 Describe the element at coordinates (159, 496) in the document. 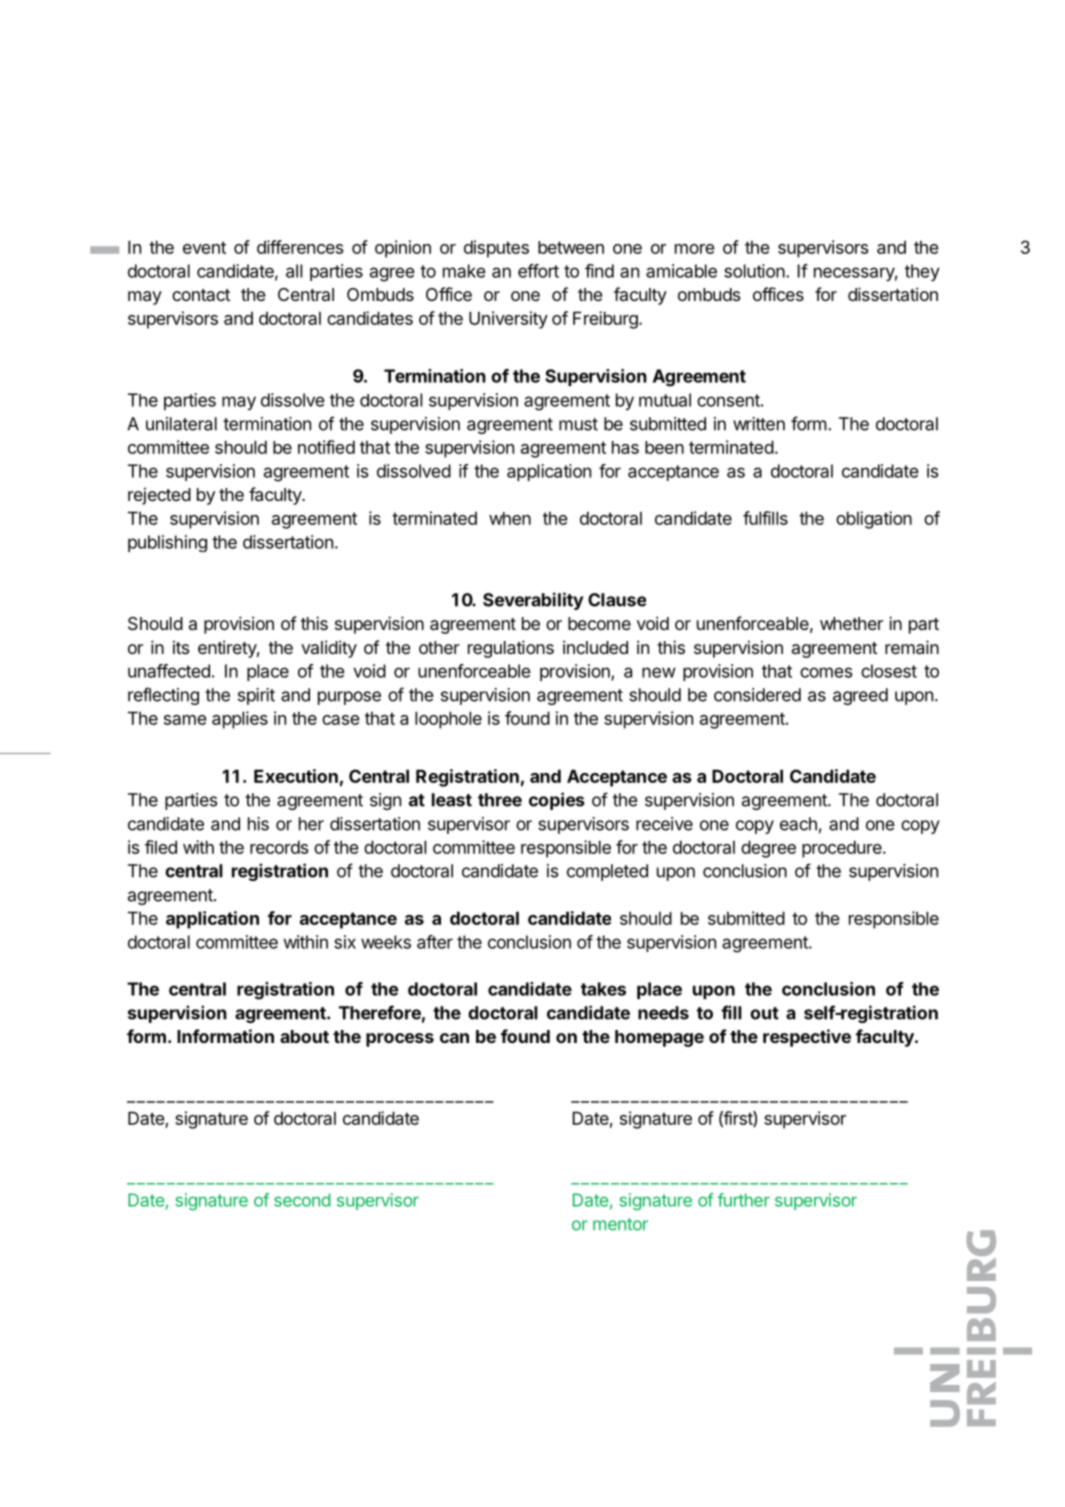

I see `rejected` at that location.
